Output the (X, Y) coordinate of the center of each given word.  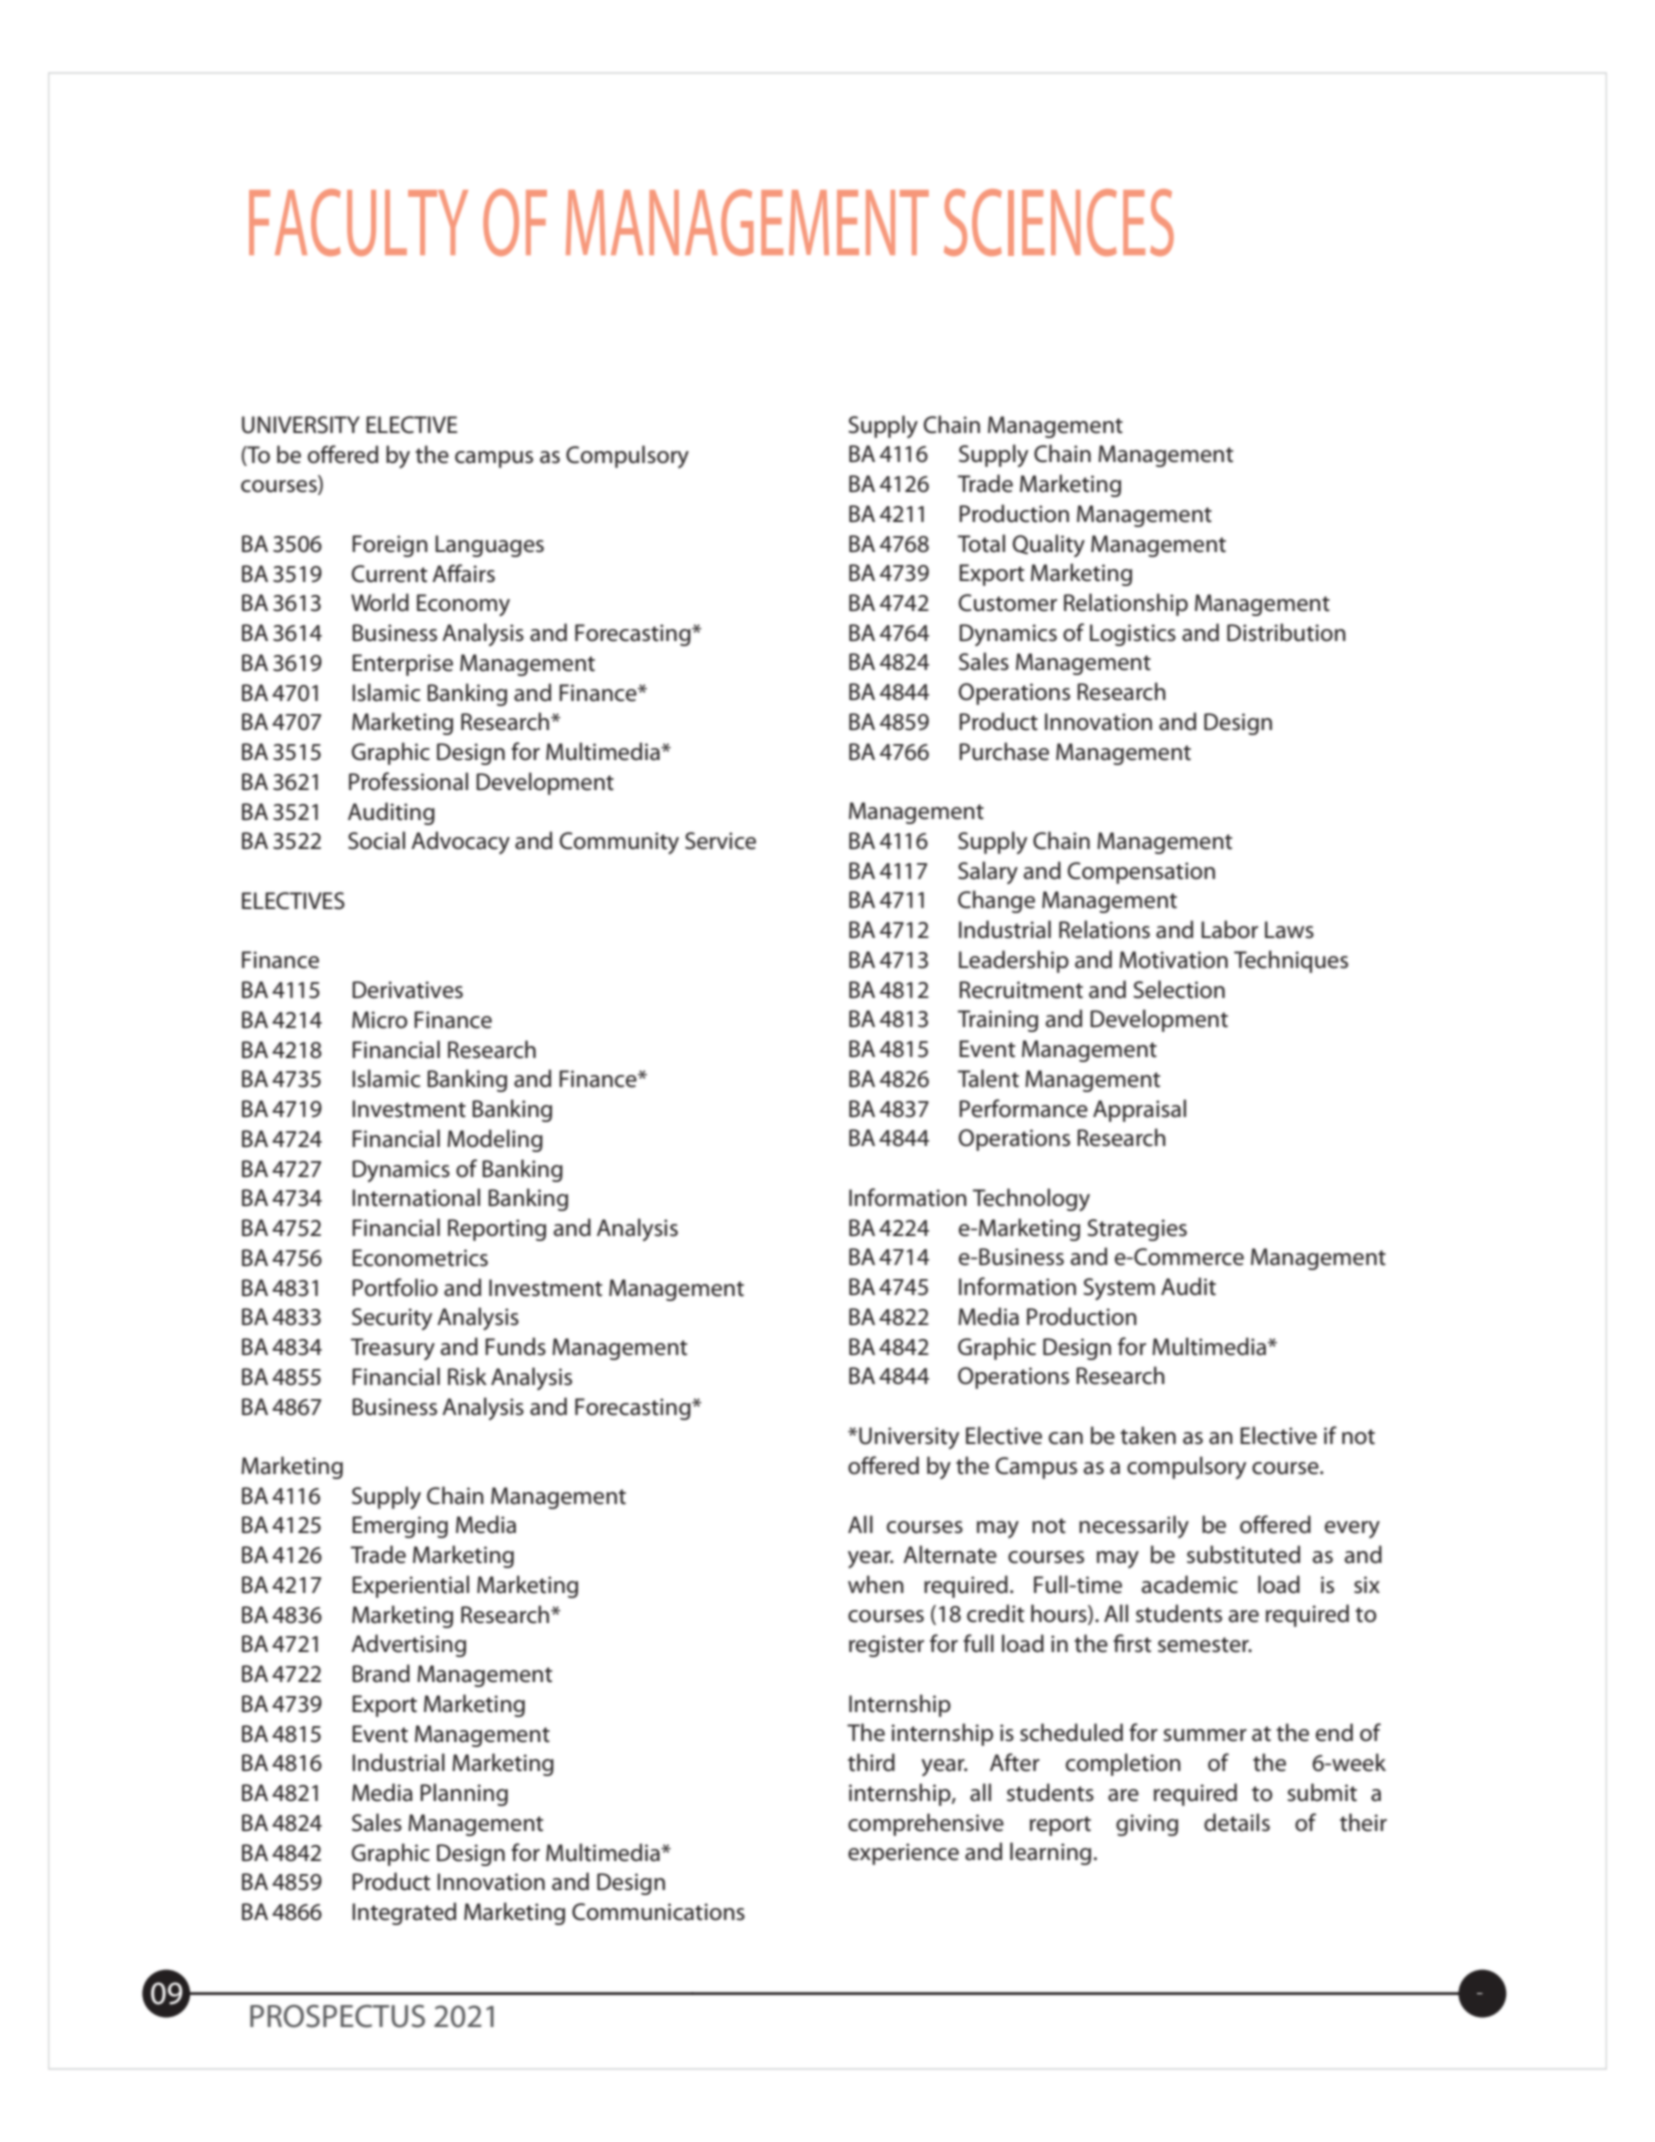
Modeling (495, 1140)
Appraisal (1139, 1110)
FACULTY (358, 222)
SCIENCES (1059, 222)
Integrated (404, 1913)
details (1237, 1822)
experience (903, 1854)
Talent (988, 1078)
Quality (1049, 545)
